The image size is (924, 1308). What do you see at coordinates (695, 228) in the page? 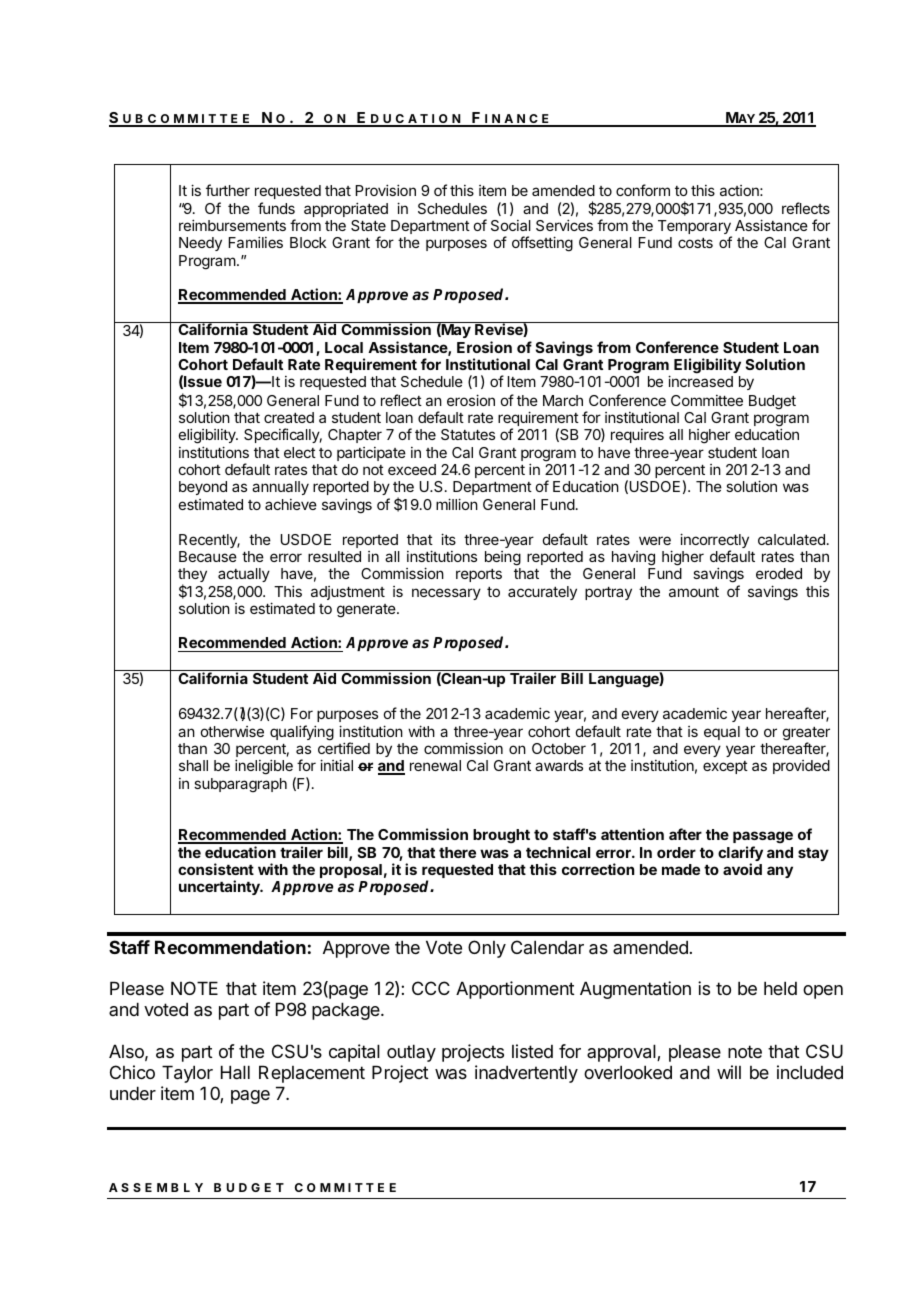
I see `Temporary` at bounding box center [695, 228].
